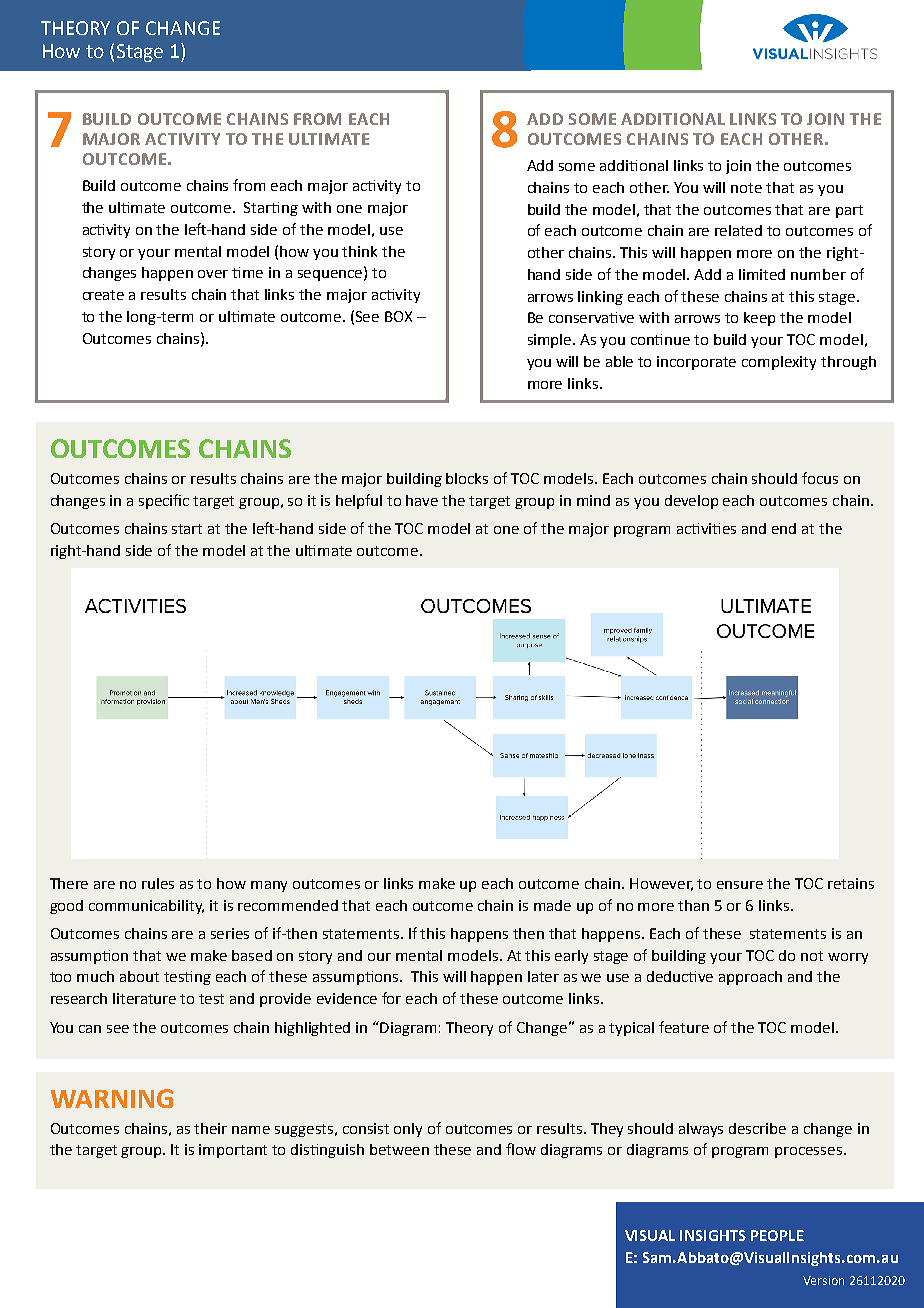 The width and height of the document is (924, 1308). What do you see at coordinates (740, 885) in the document?
I see `ensure` at bounding box center [740, 885].
